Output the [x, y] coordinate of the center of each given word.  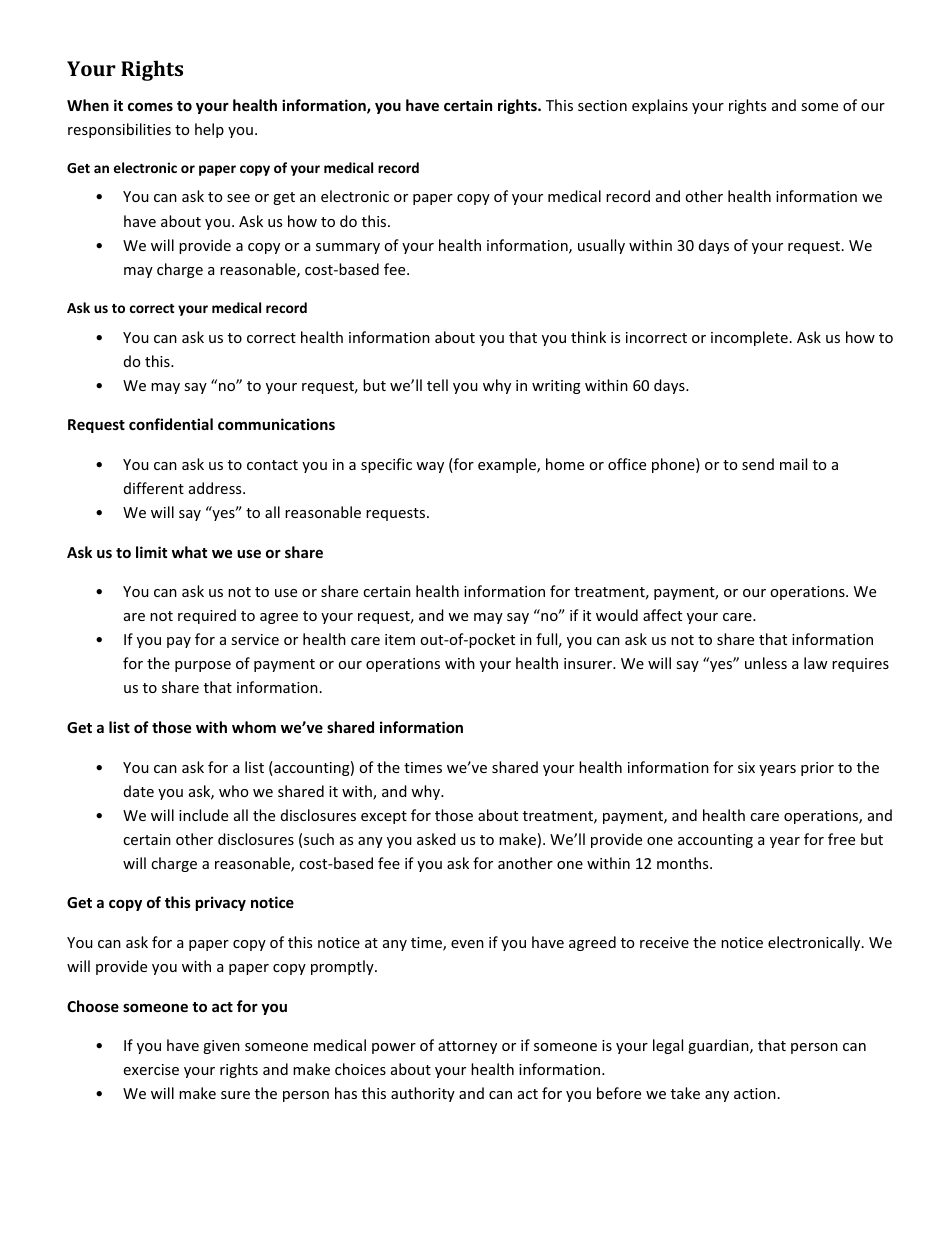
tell [437, 385]
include [203, 815]
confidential [171, 424]
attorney [467, 1047]
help [209, 130]
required [207, 616]
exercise [151, 1069]
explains [660, 106]
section [602, 105]
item [400, 639]
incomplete [749, 338]
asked [436, 839]
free [841, 839]
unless [766, 663]
